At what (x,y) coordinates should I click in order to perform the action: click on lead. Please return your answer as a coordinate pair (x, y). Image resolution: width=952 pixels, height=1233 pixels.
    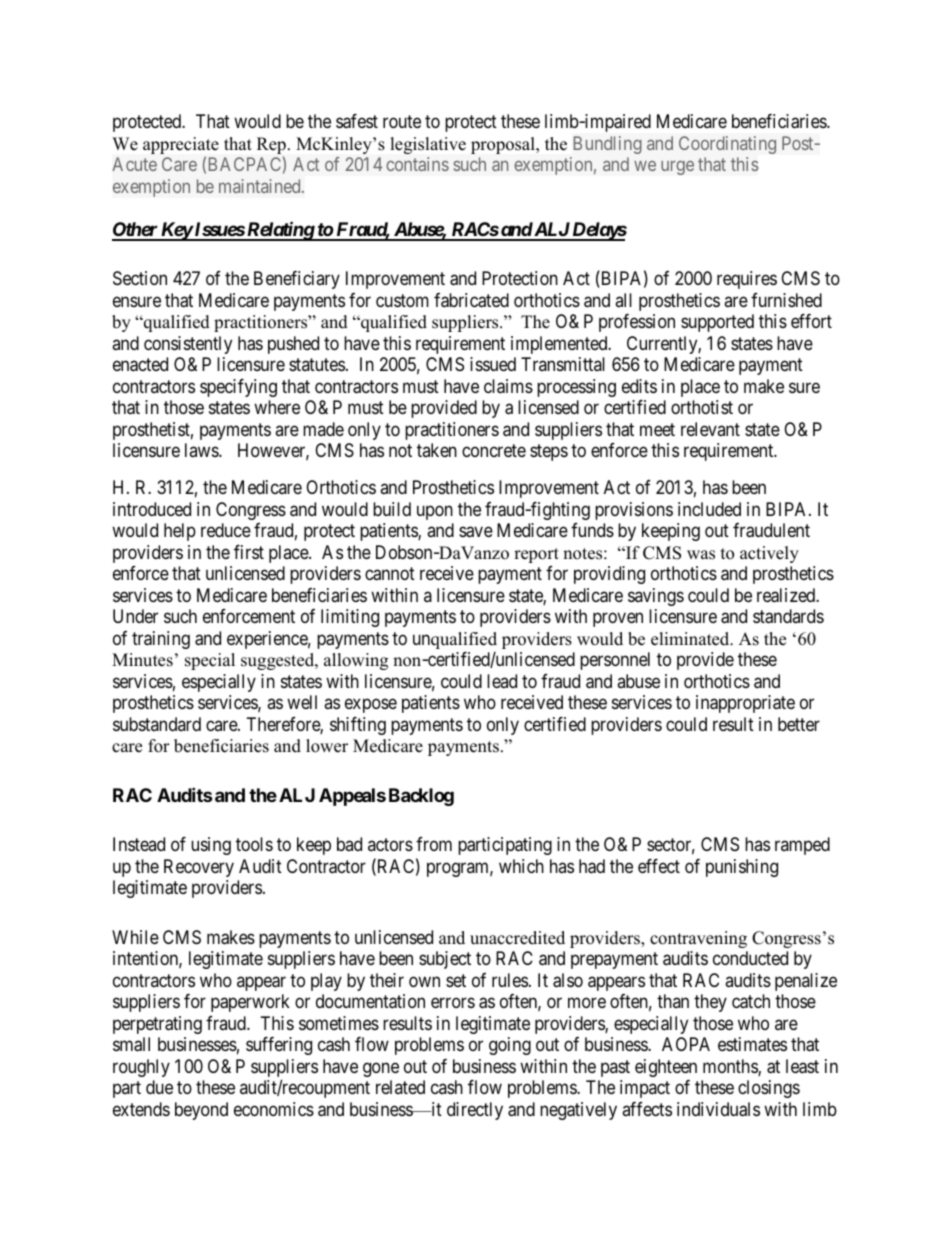
    Looking at the image, I should click on (502, 681).
